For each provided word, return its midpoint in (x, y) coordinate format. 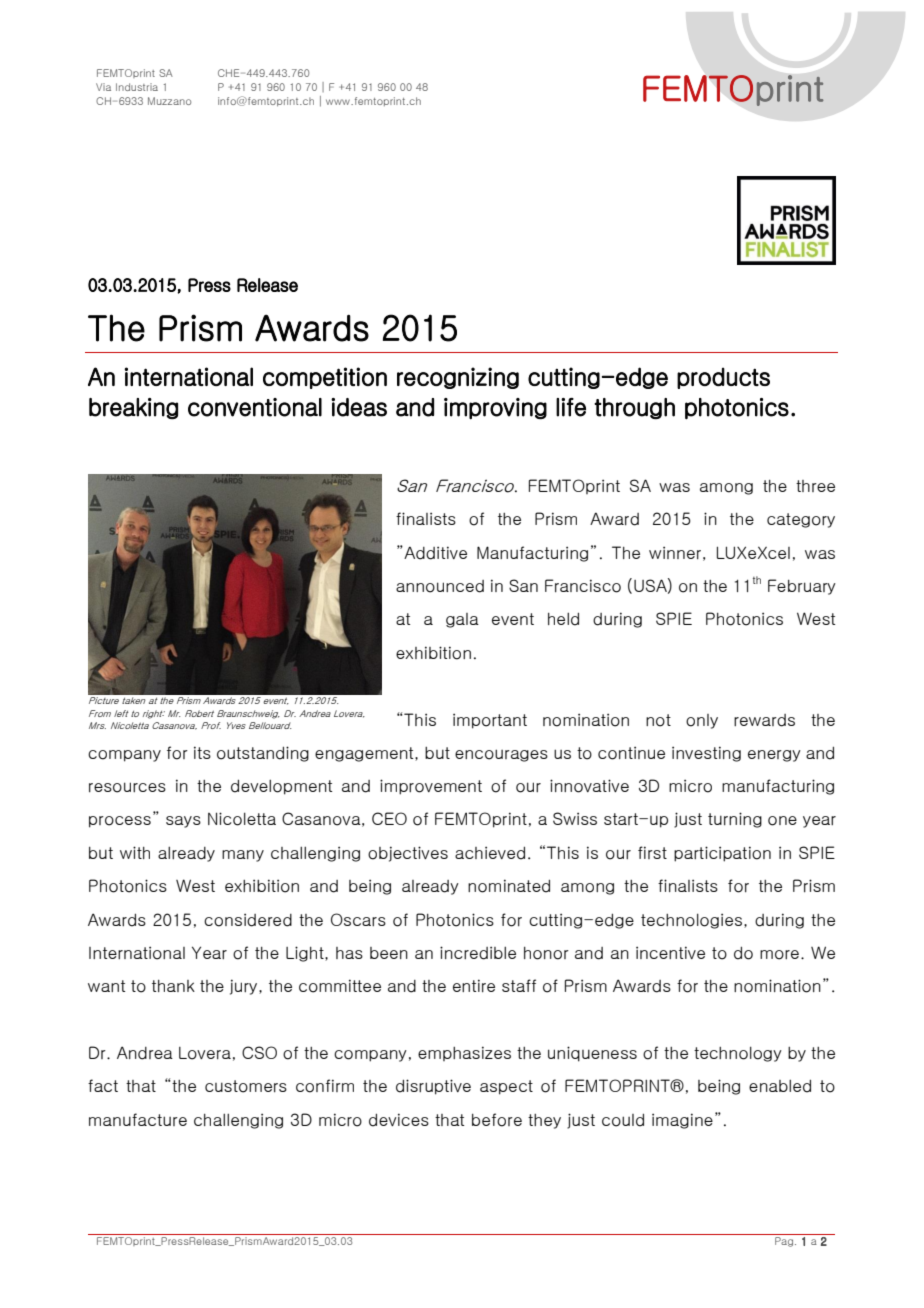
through (634, 409)
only (702, 721)
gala (462, 620)
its (202, 752)
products (723, 378)
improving (495, 409)
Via (103, 87)
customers (246, 1086)
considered (248, 920)
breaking (133, 409)
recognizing (458, 378)
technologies (691, 921)
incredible (478, 953)
